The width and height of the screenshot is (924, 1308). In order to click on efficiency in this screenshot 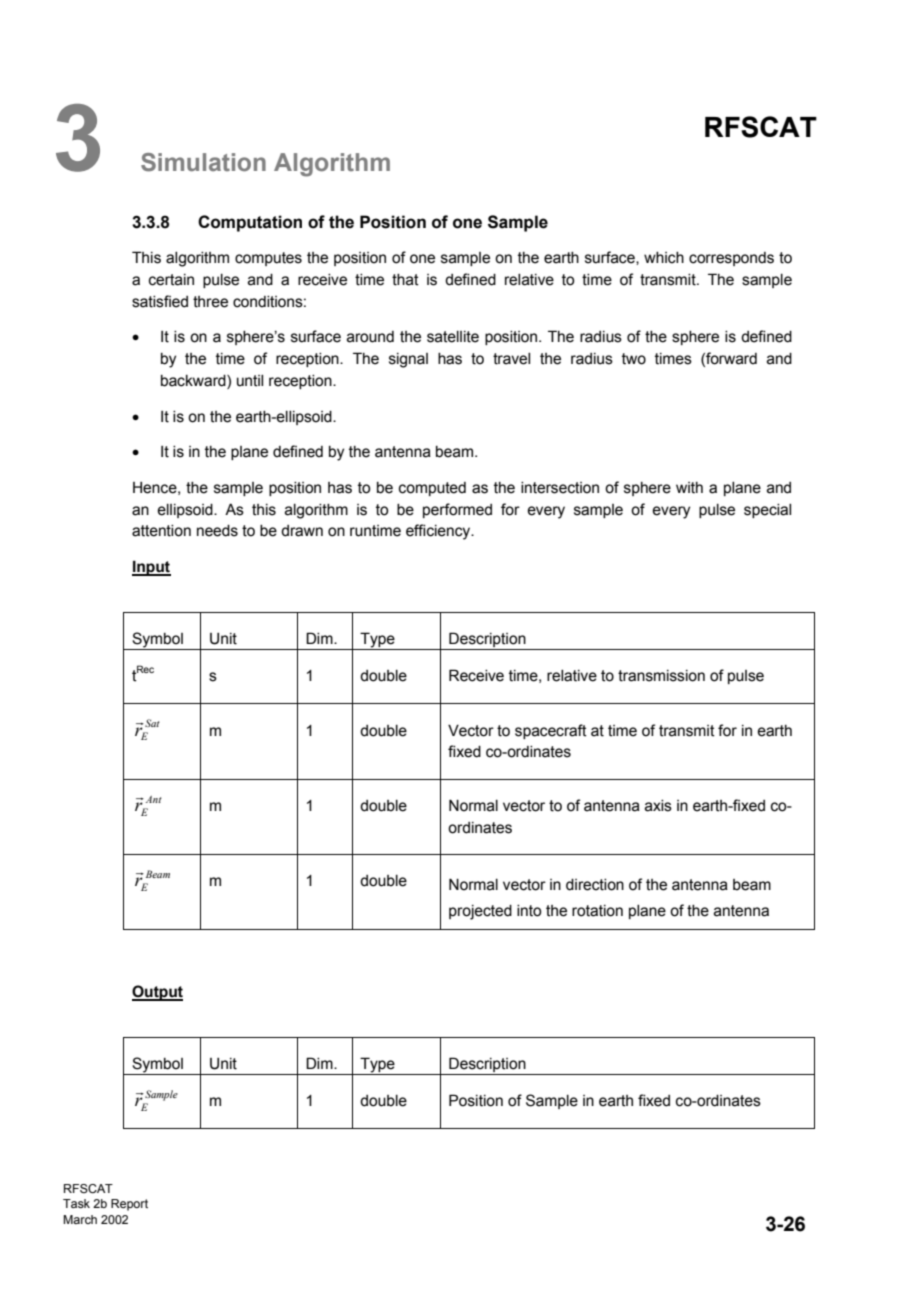, I will do `click(439, 532)`.
